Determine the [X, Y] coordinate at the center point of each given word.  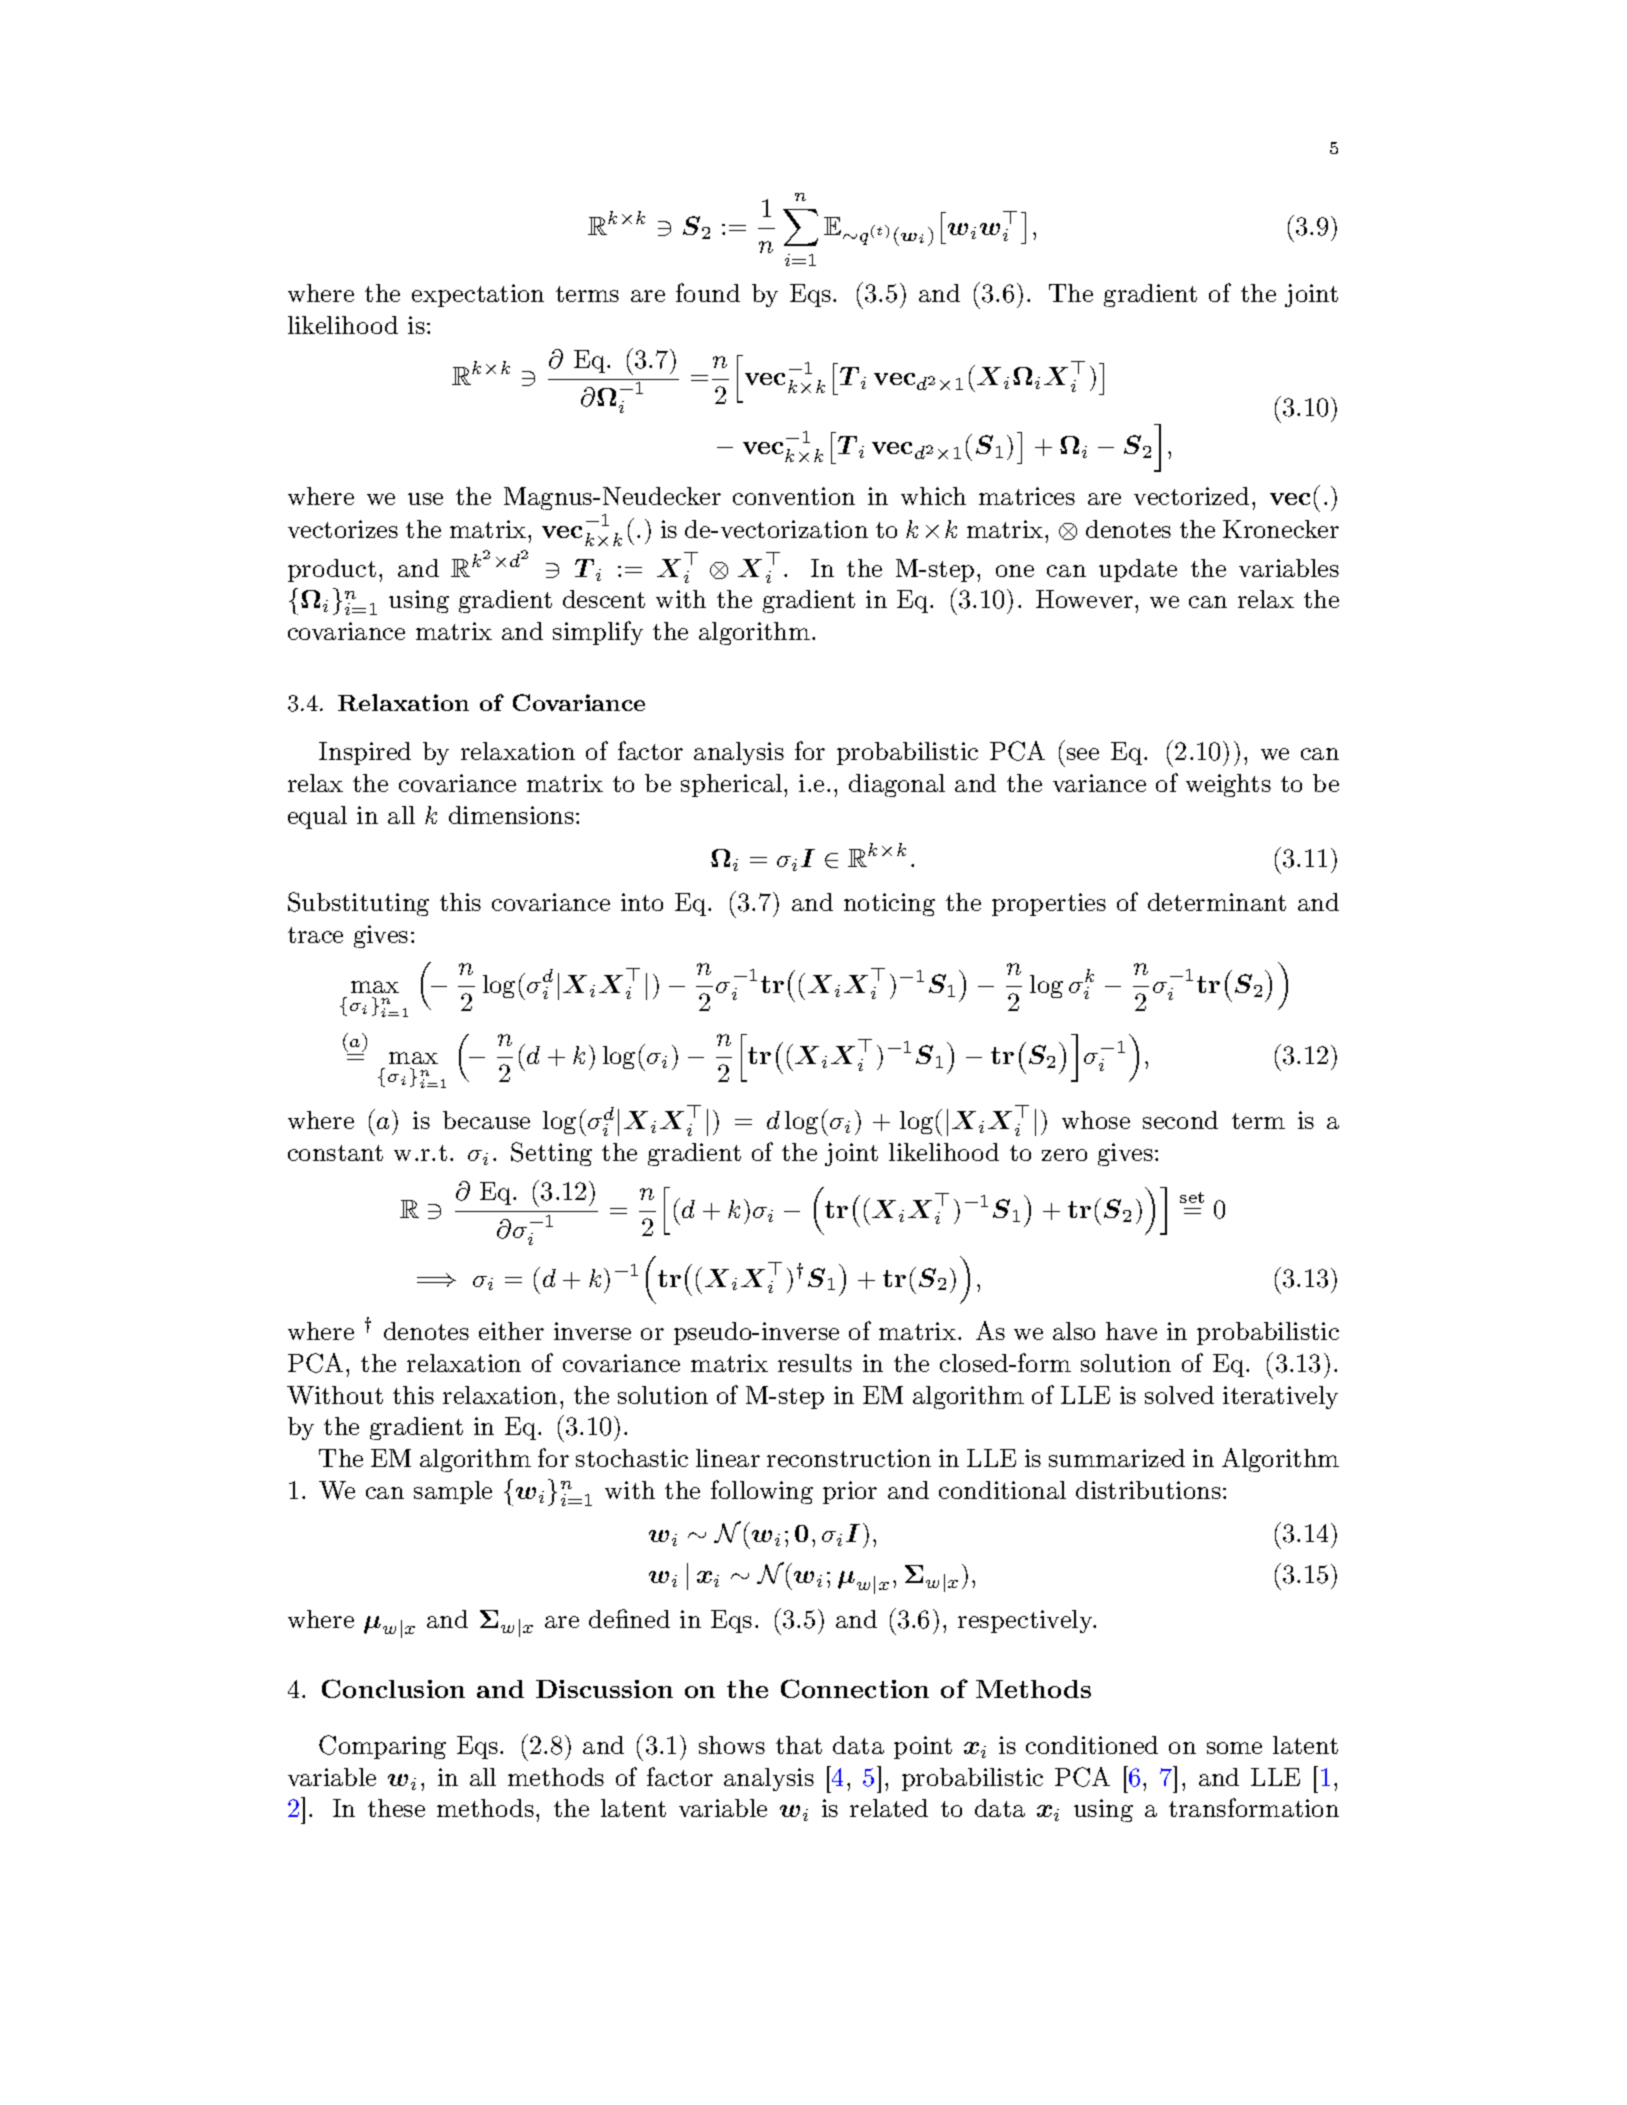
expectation [478, 295]
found [708, 292]
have [1131, 1331]
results [815, 1363]
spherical [731, 785]
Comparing [382, 1747]
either [511, 1331]
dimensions [511, 815]
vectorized [1191, 496]
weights [1228, 785]
